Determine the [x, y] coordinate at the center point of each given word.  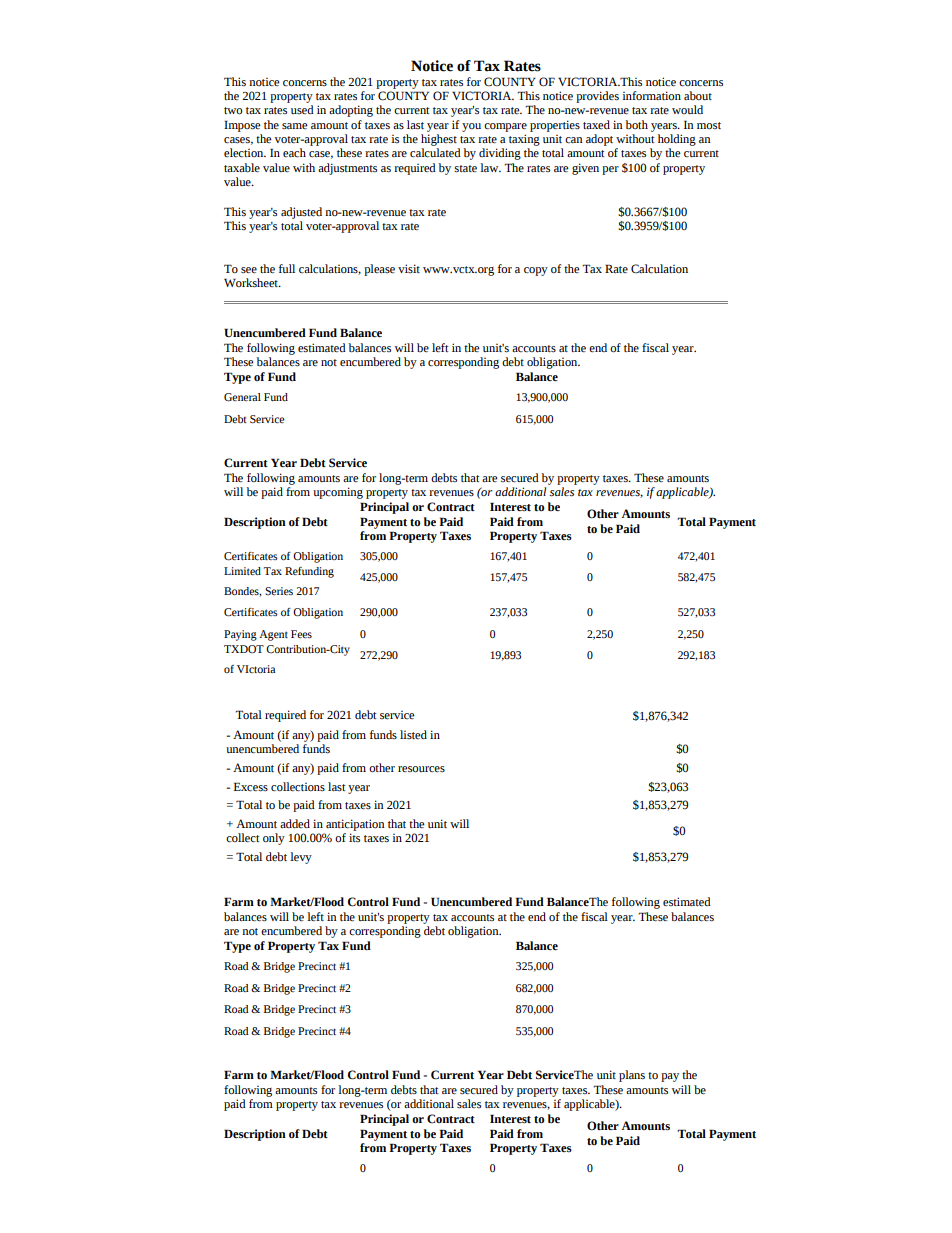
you [471, 127]
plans [632, 1076]
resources [421, 769]
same [295, 126]
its [354, 837]
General [242, 397]
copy [536, 271]
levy [301, 858]
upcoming [338, 493]
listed [413, 734]
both [637, 124]
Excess [251, 787]
